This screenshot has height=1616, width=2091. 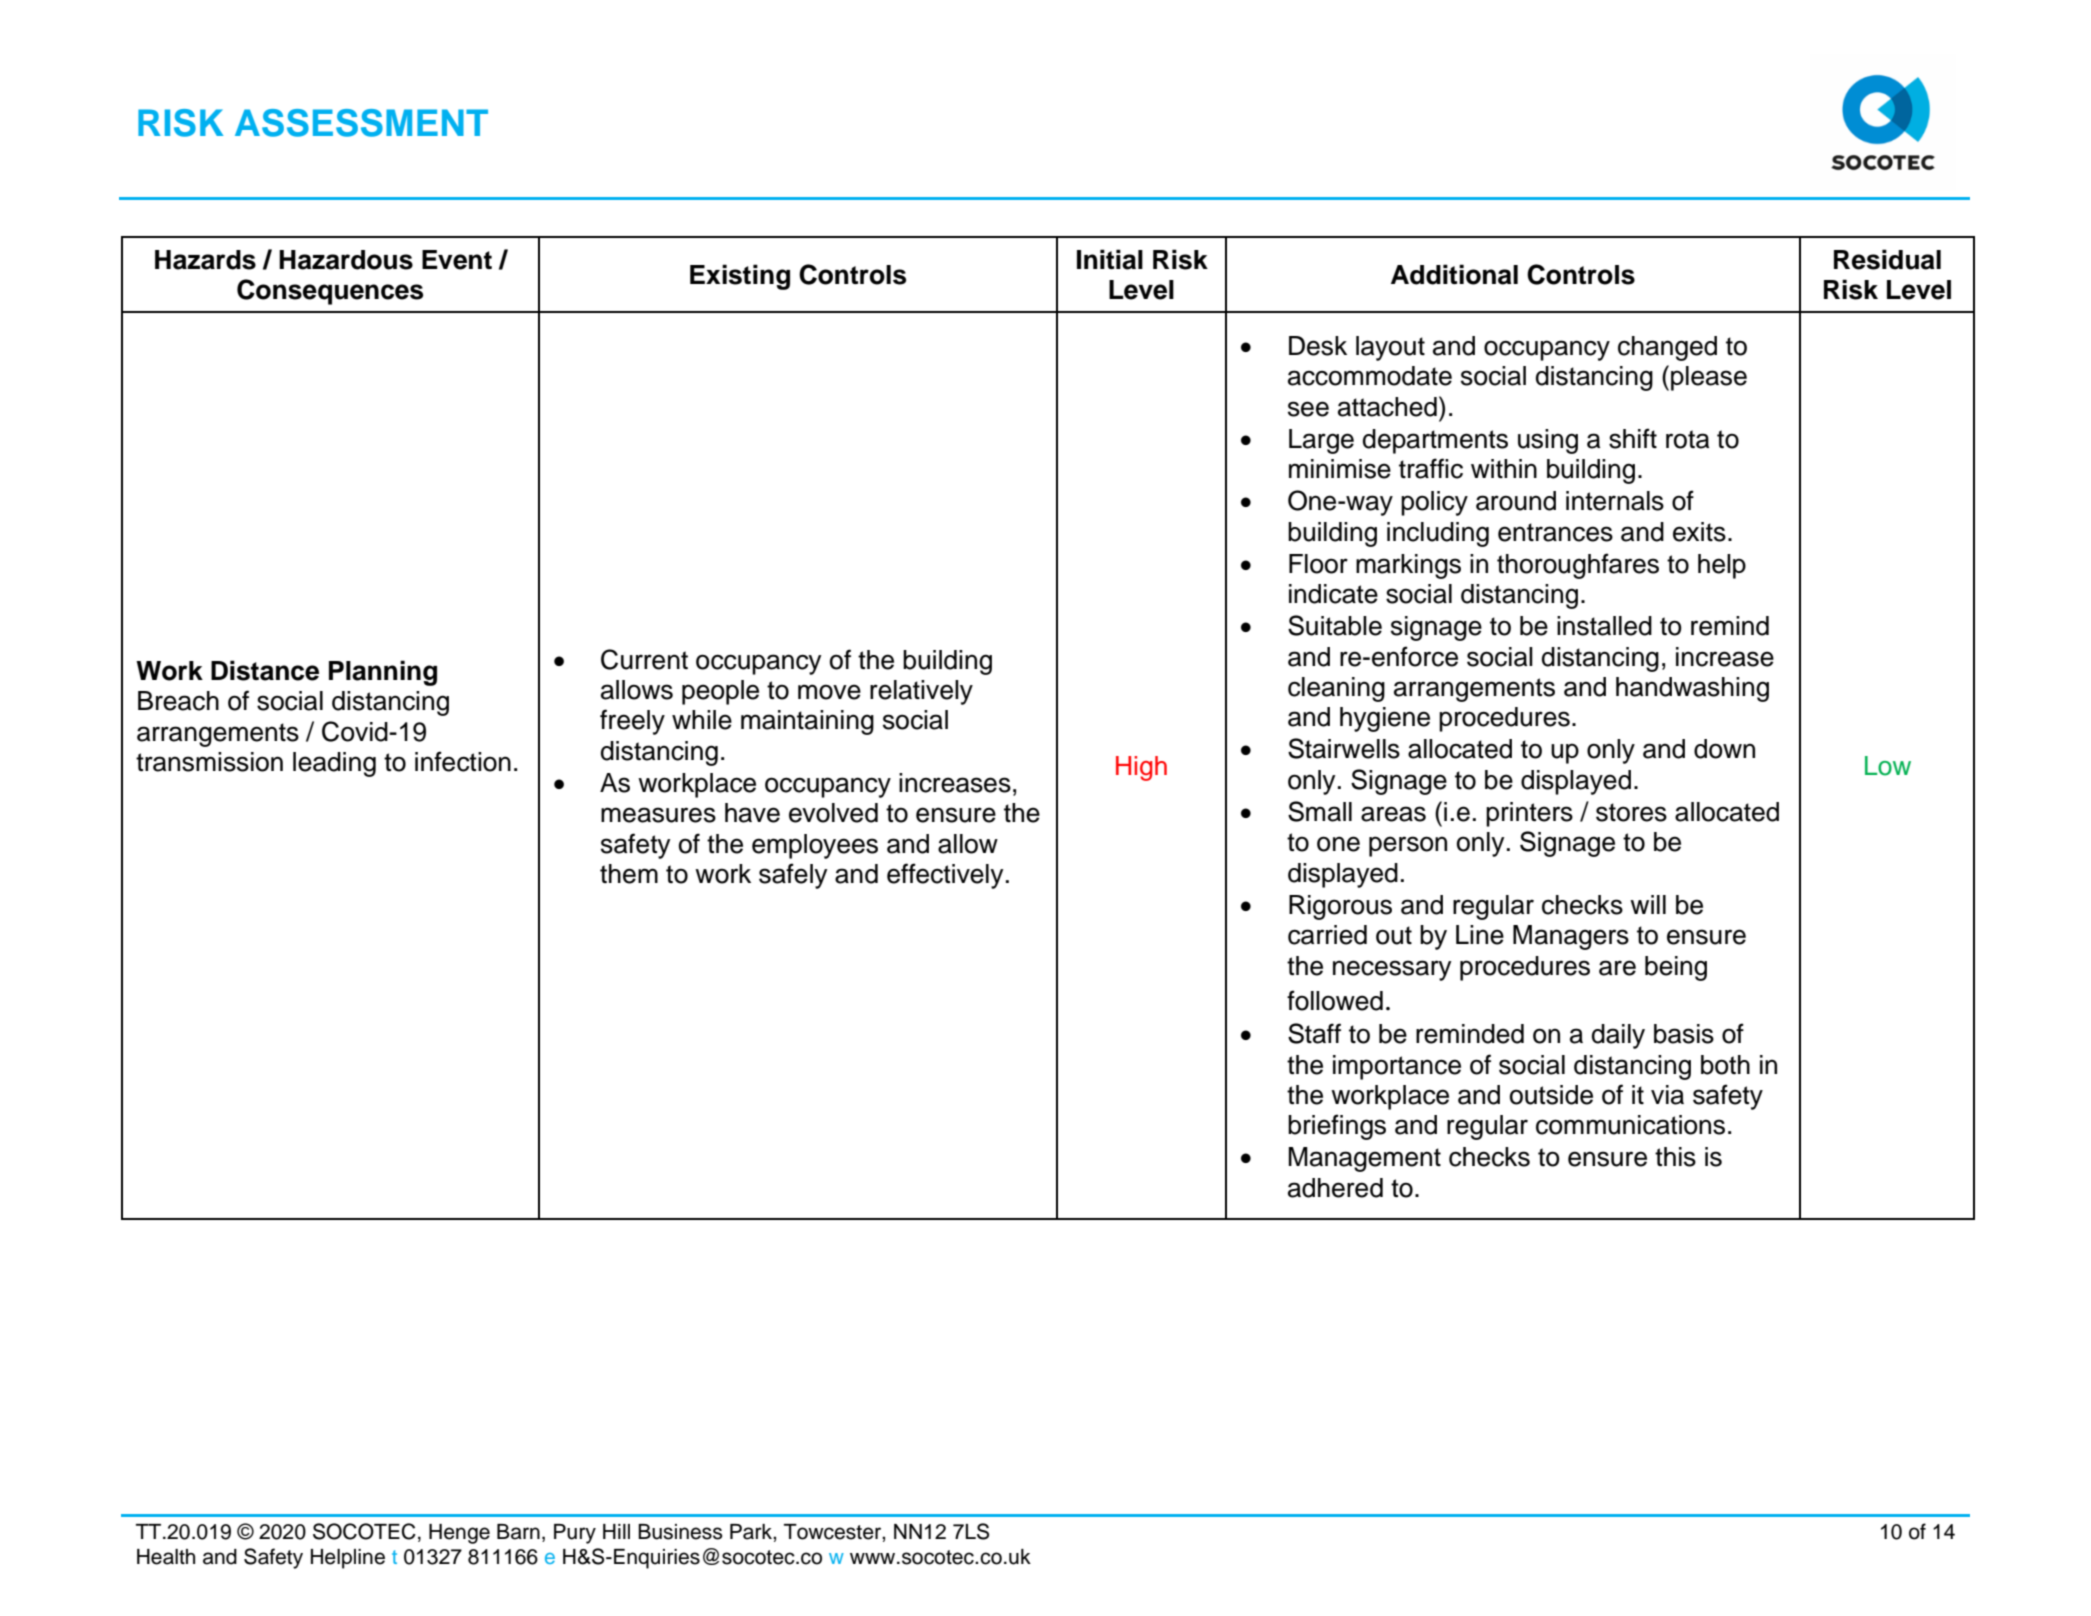 I want to click on effectively, so click(x=945, y=876).
